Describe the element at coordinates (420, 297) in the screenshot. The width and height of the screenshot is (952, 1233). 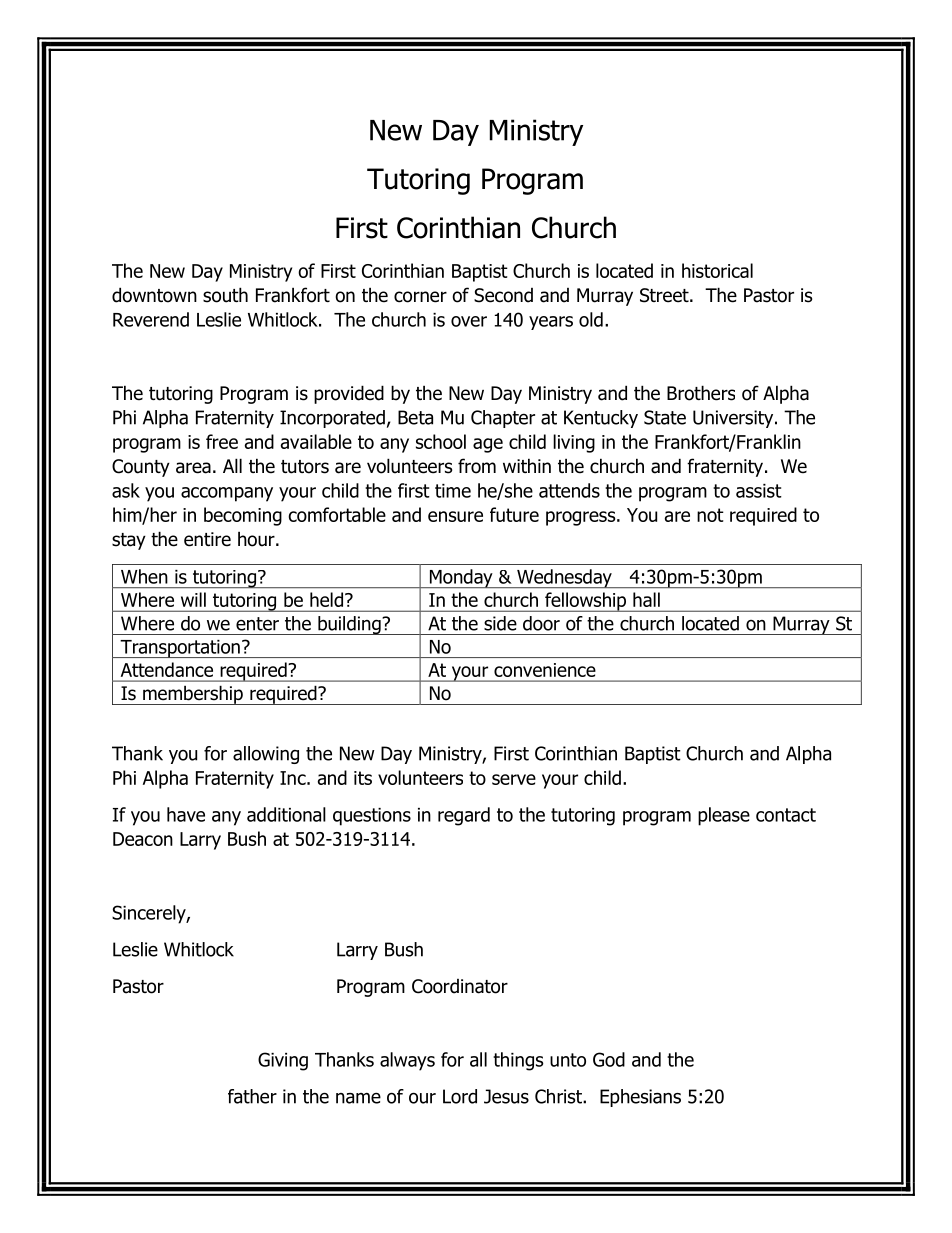
I see `corner` at that location.
